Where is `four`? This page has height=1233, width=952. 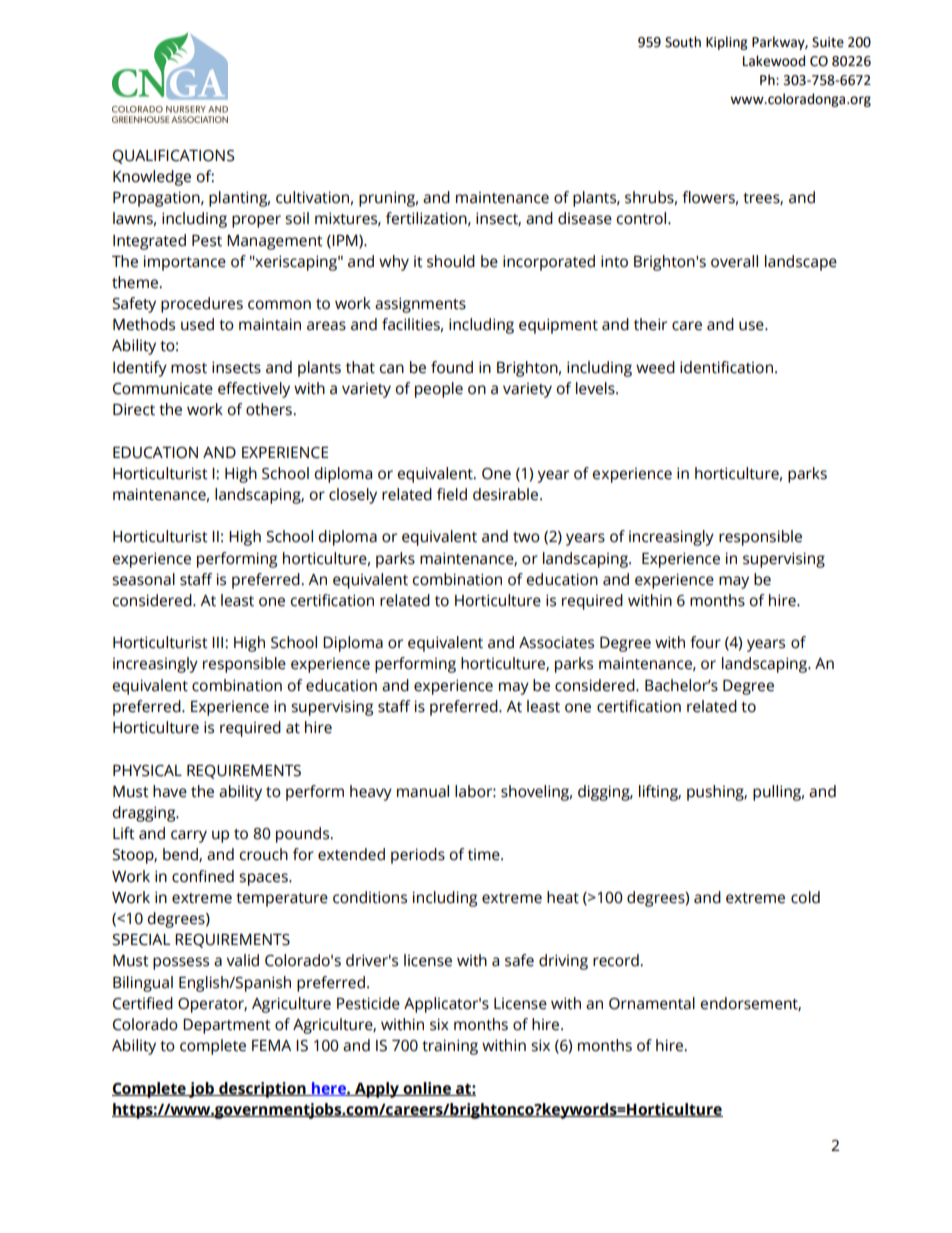
four is located at coordinates (705, 642).
